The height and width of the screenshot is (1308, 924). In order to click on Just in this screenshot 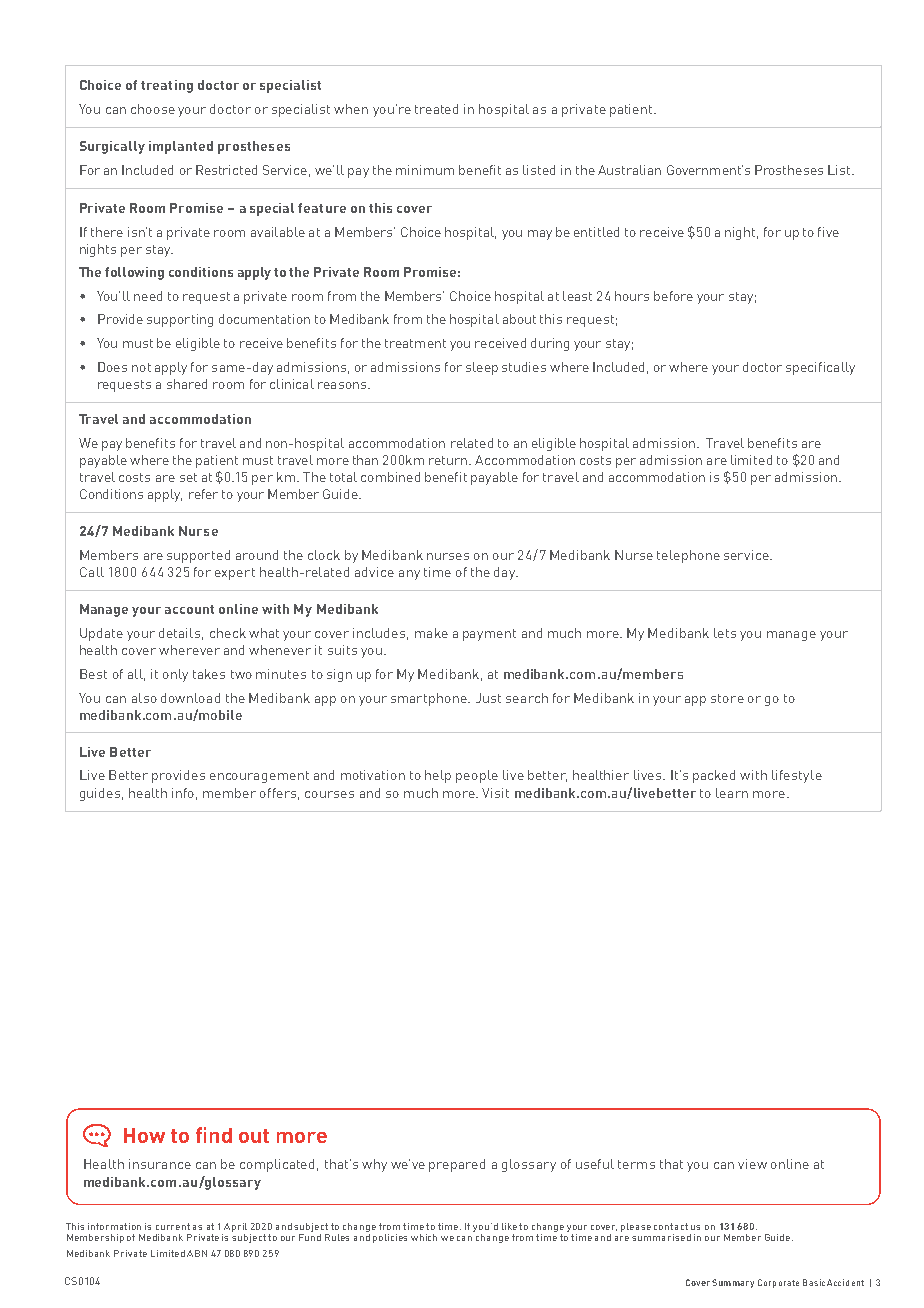, I will do `click(488, 698)`.
